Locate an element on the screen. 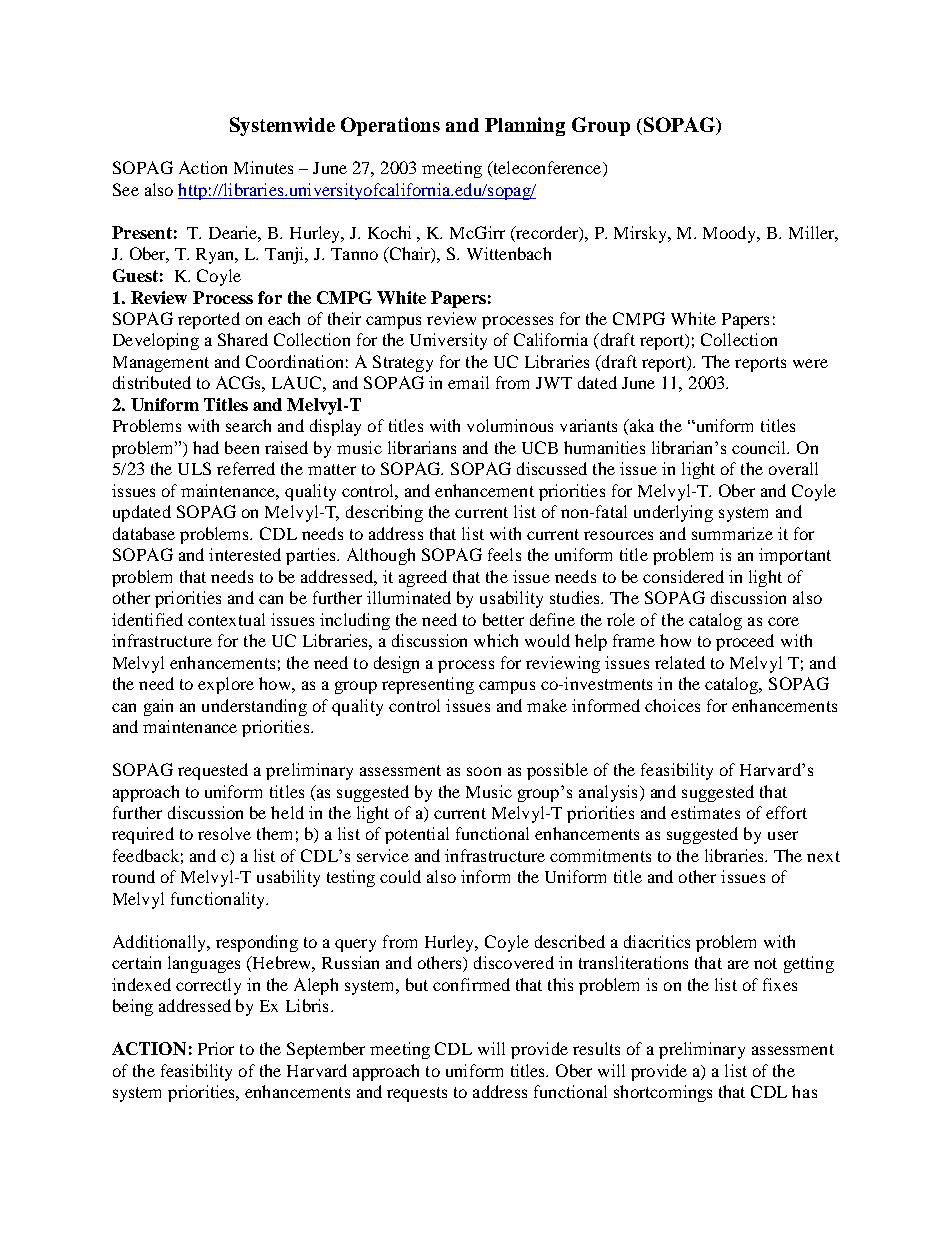  soon is located at coordinates (484, 771).
